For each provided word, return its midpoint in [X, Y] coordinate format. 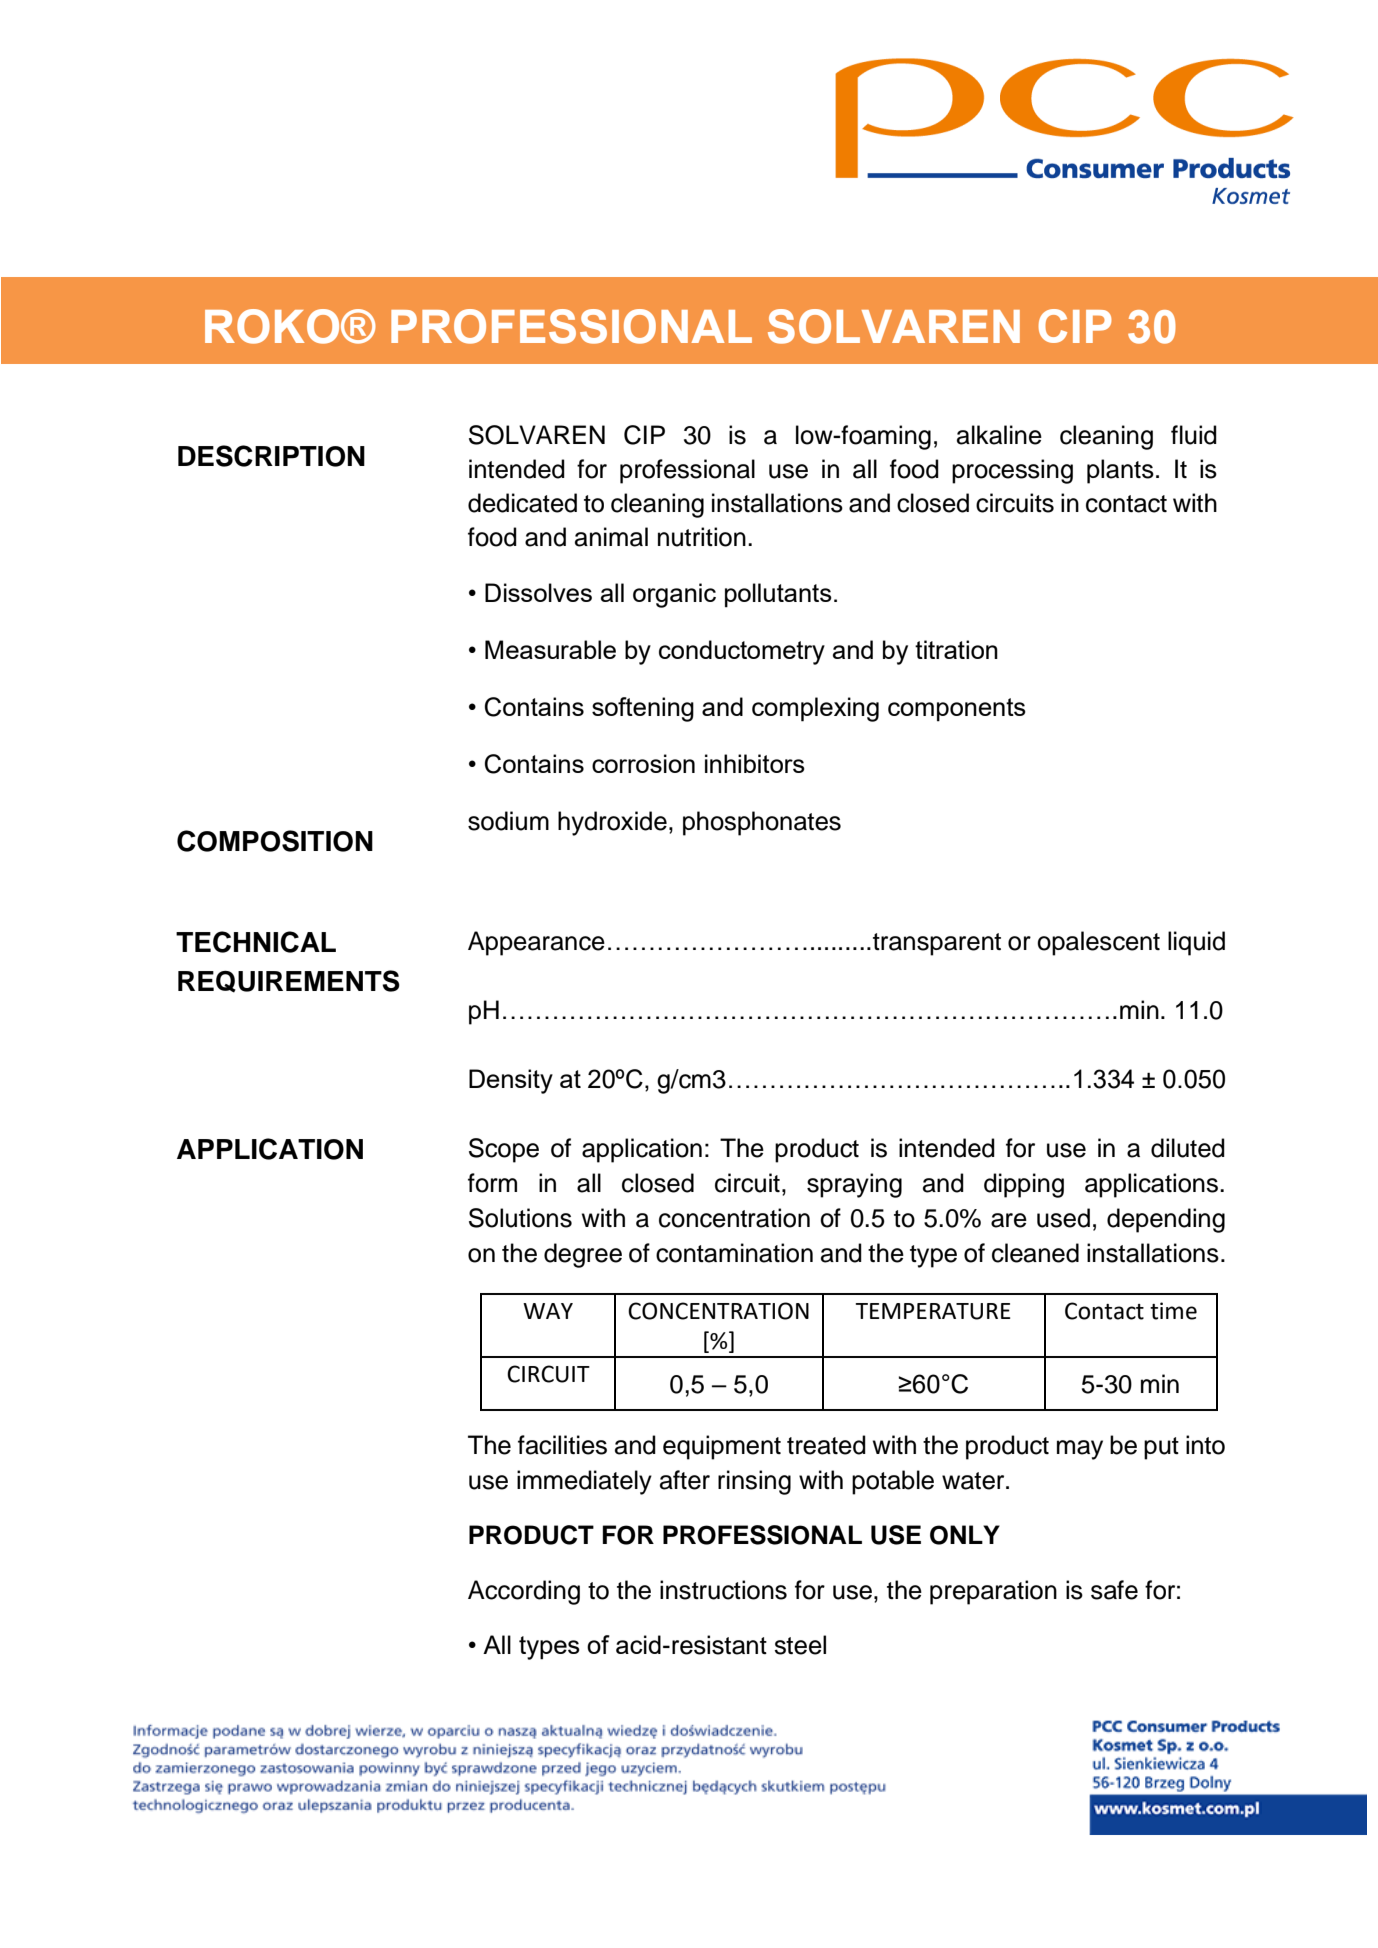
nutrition [702, 537]
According [524, 1592]
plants [1120, 471]
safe [1114, 1590]
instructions [723, 1590]
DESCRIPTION [271, 456]
